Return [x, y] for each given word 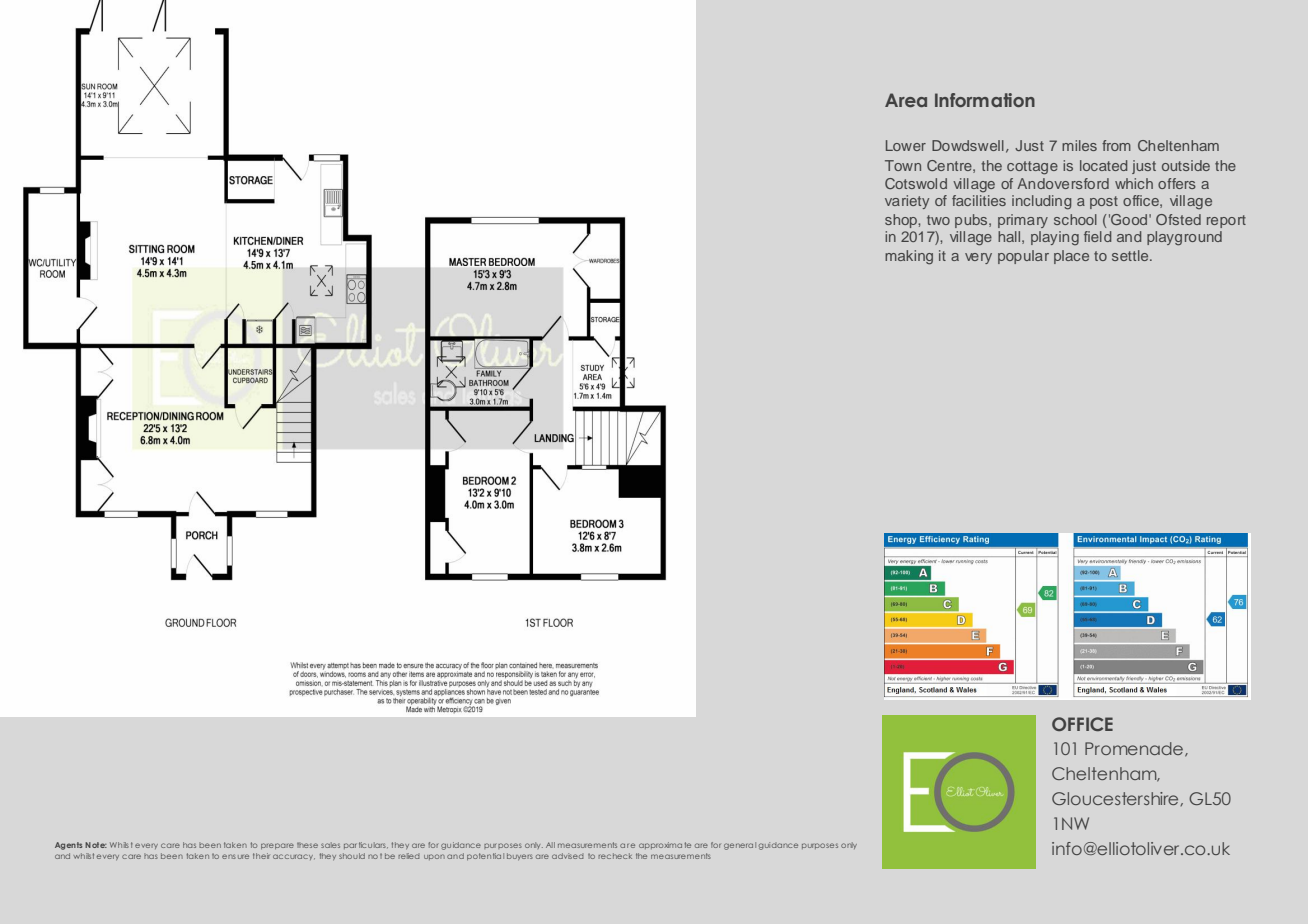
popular [1023, 257]
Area [906, 100]
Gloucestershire [1116, 799]
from [1116, 145]
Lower [906, 145]
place [1071, 257]
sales [330, 845]
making [909, 257]
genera [738, 846]
